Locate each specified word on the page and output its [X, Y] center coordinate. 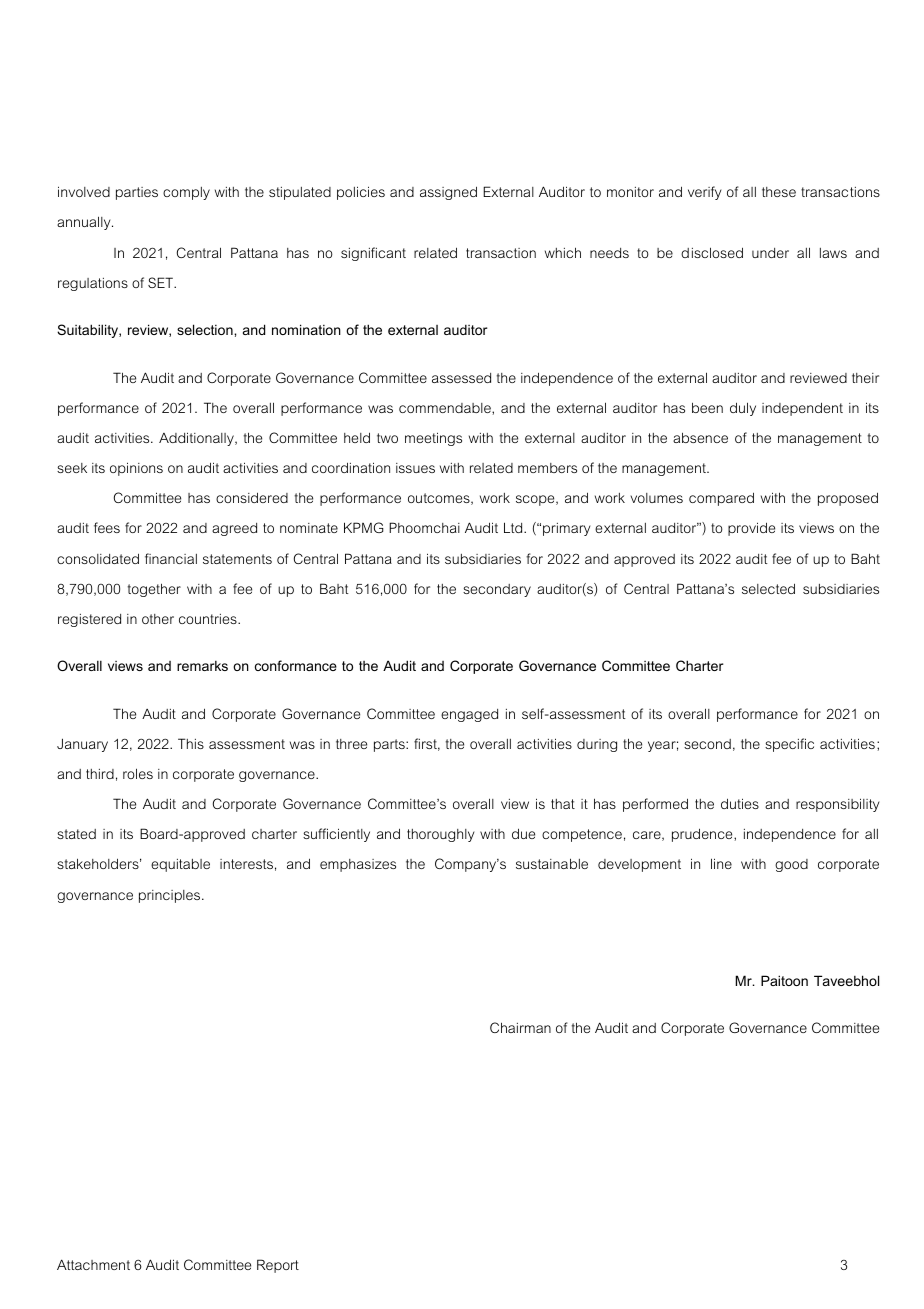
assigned [448, 193]
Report [278, 1266]
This [191, 743]
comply [186, 193]
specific [789, 745]
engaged [469, 715]
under [770, 253]
